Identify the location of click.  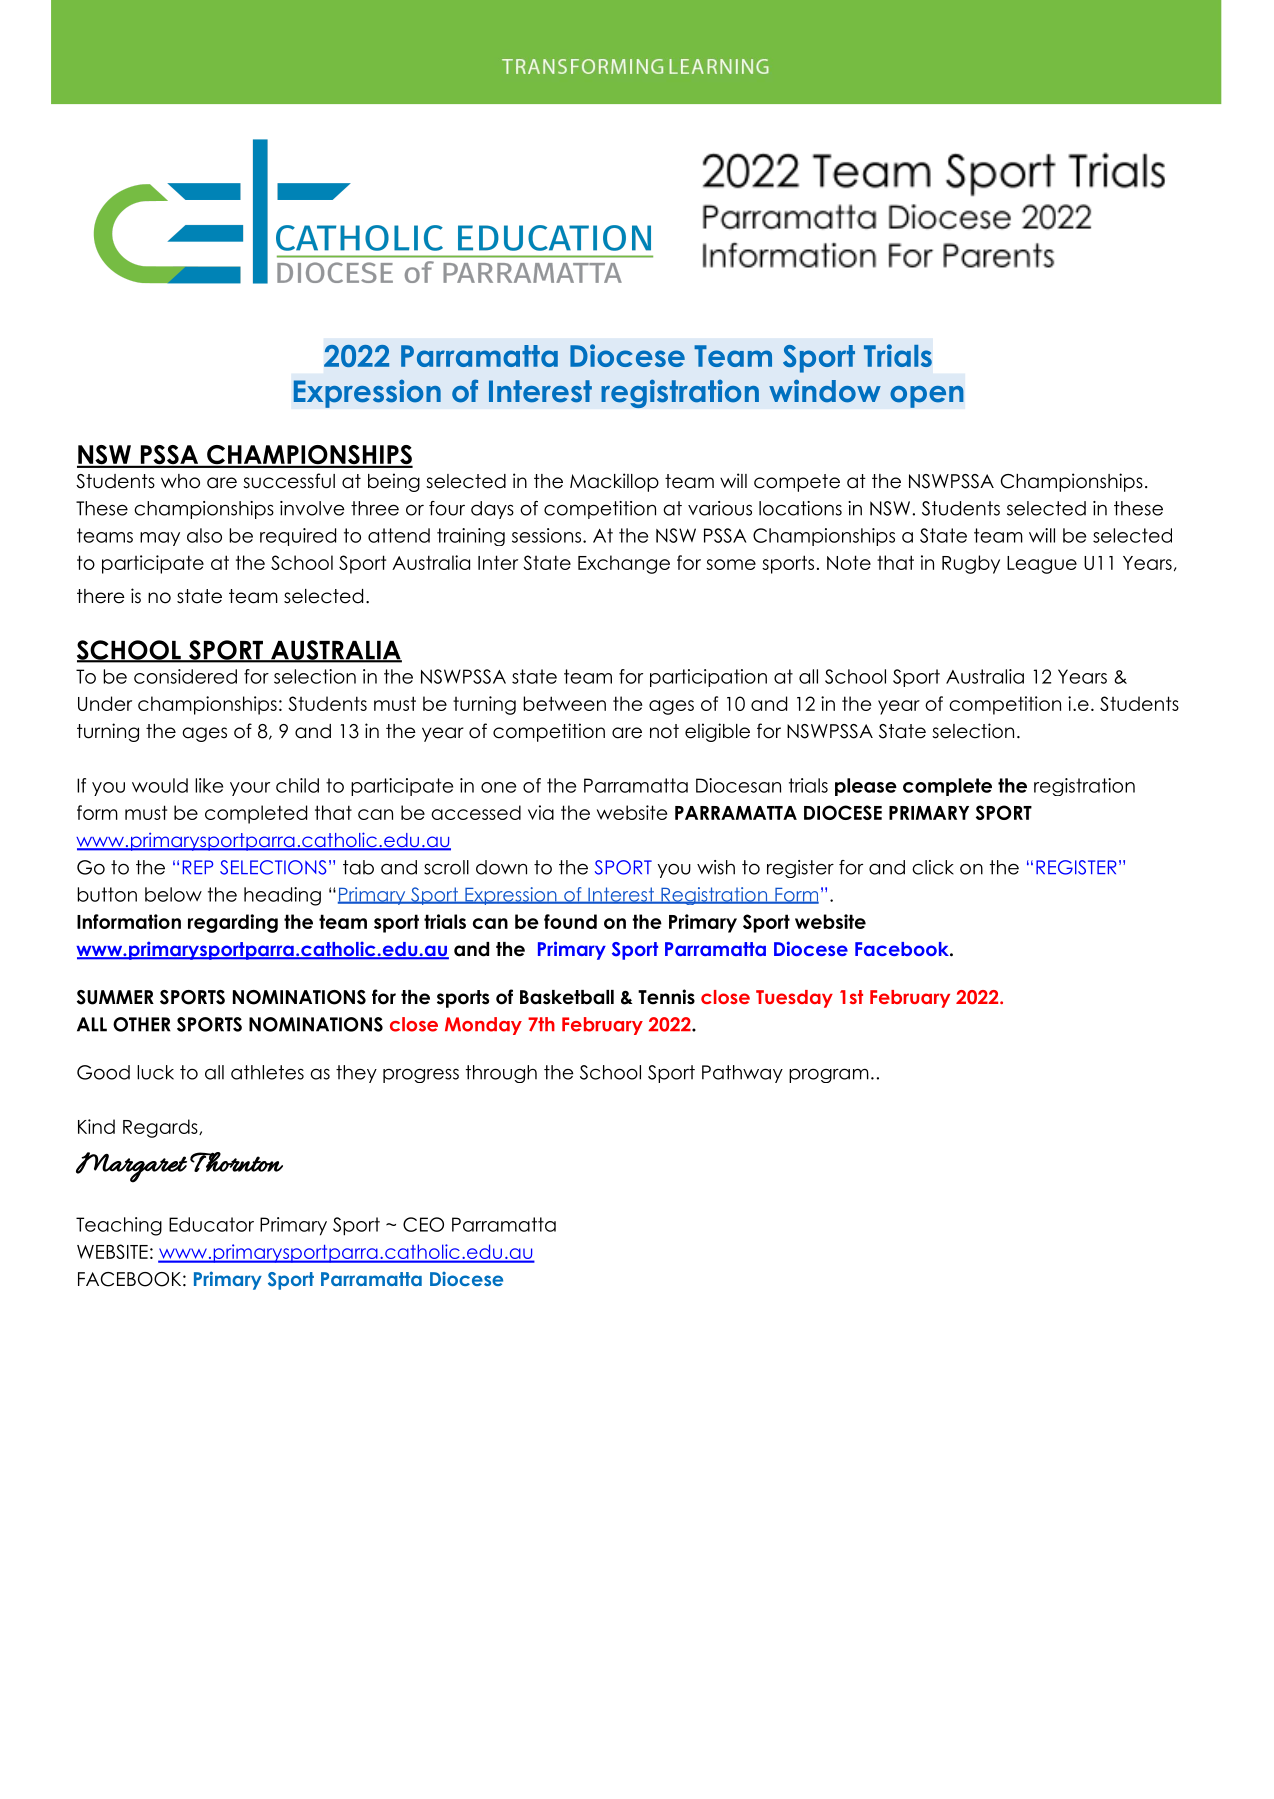
(933, 867).
